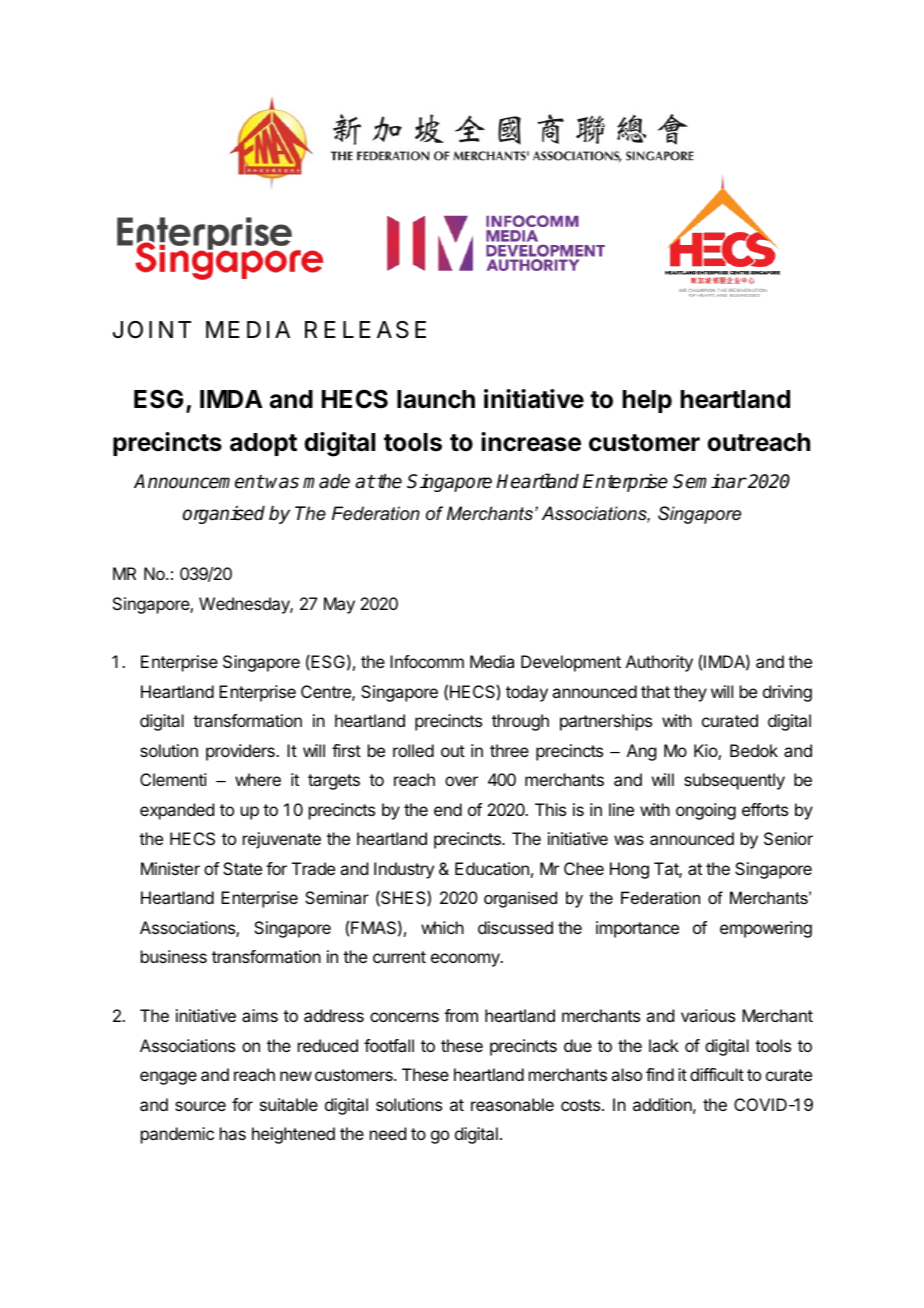 The image size is (924, 1308). What do you see at coordinates (233, 1133) in the page?
I see `has` at bounding box center [233, 1133].
